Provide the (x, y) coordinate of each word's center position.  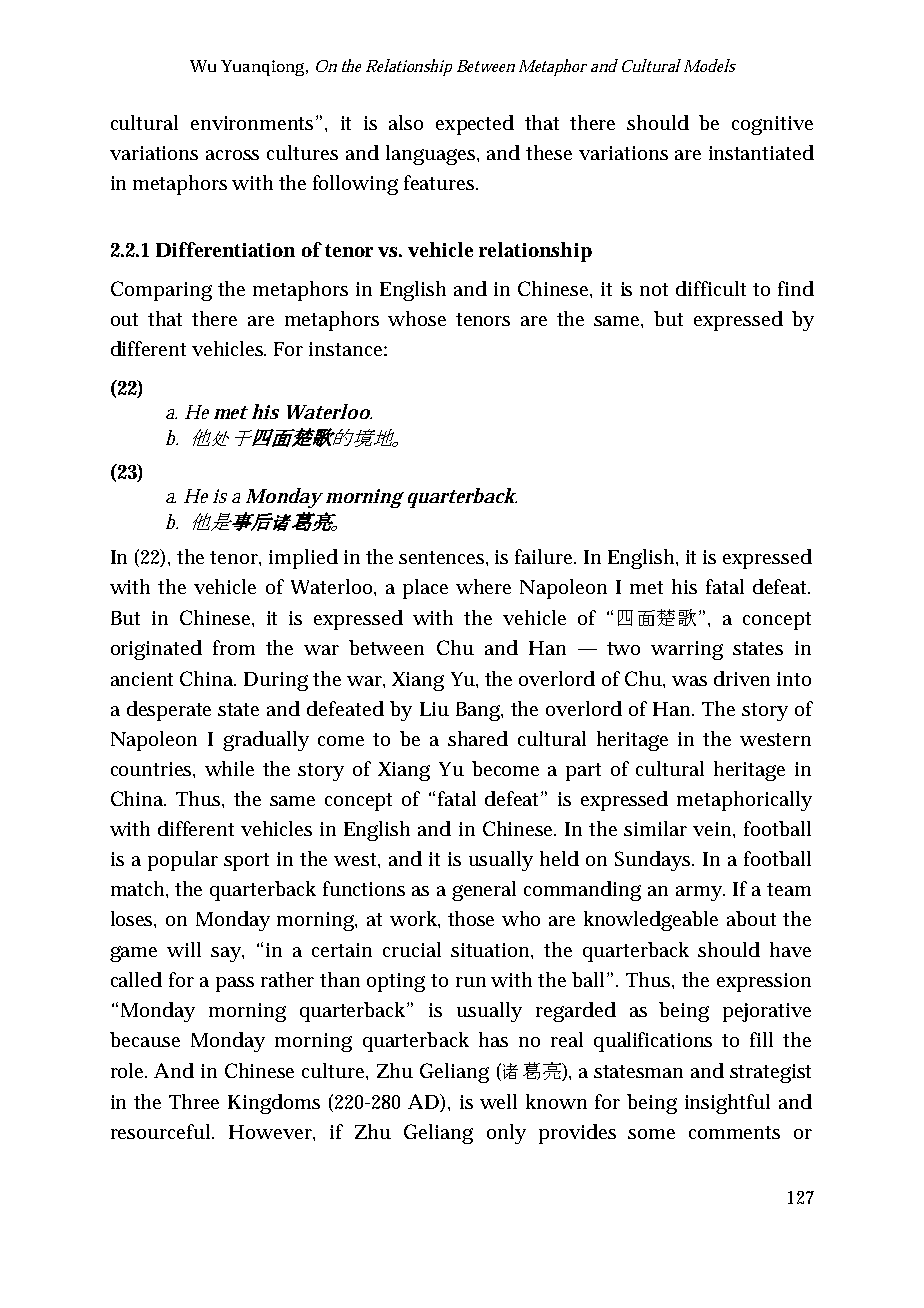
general (484, 891)
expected (475, 125)
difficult (711, 288)
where (483, 586)
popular (183, 861)
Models (710, 65)
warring (687, 650)
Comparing (161, 291)
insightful (727, 1104)
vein (713, 829)
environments (252, 123)
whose (417, 318)
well (498, 1101)
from (234, 647)
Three (194, 1101)
